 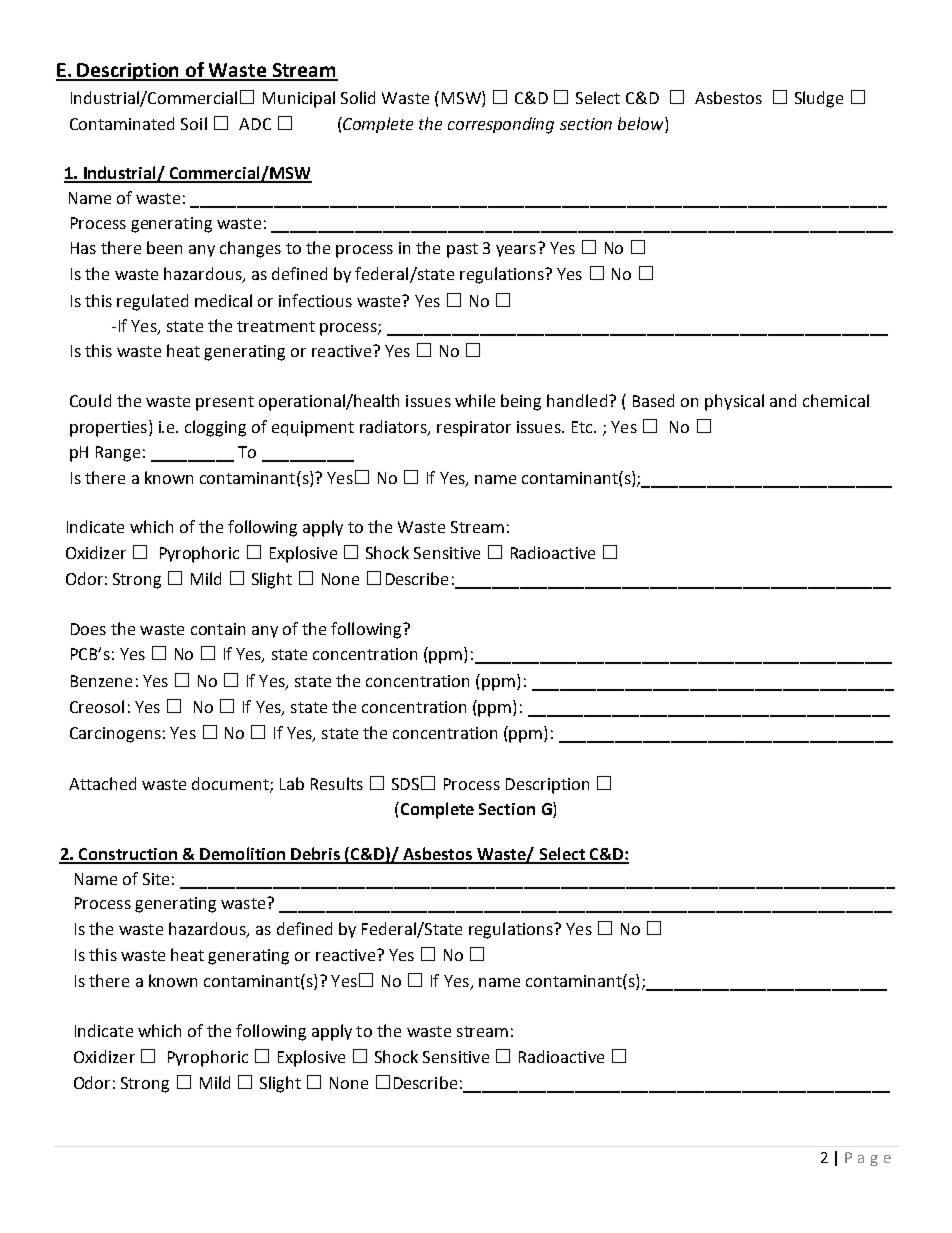 I want to click on Results, so click(x=337, y=783).
